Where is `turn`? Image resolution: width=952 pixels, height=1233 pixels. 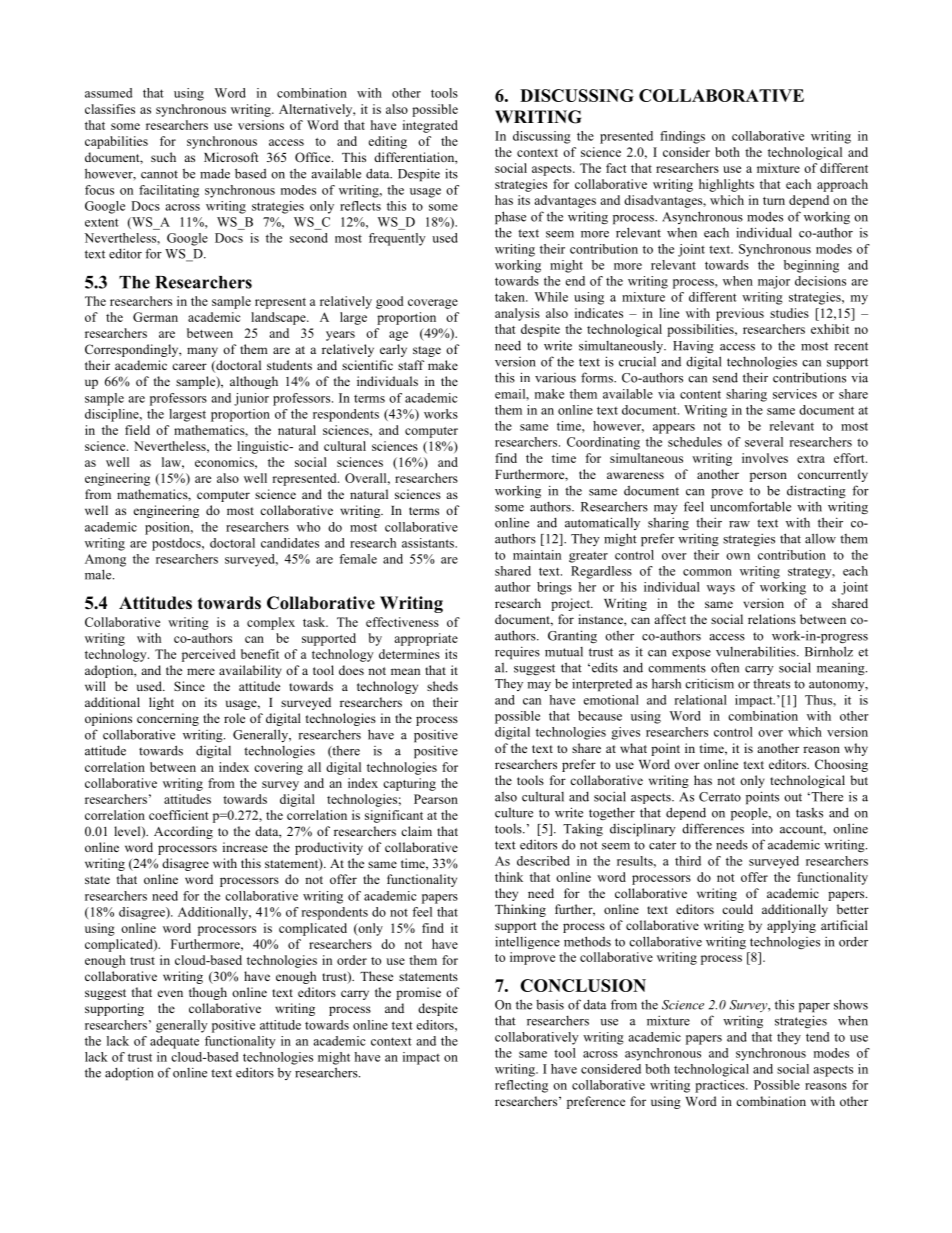 turn is located at coordinates (774, 201).
